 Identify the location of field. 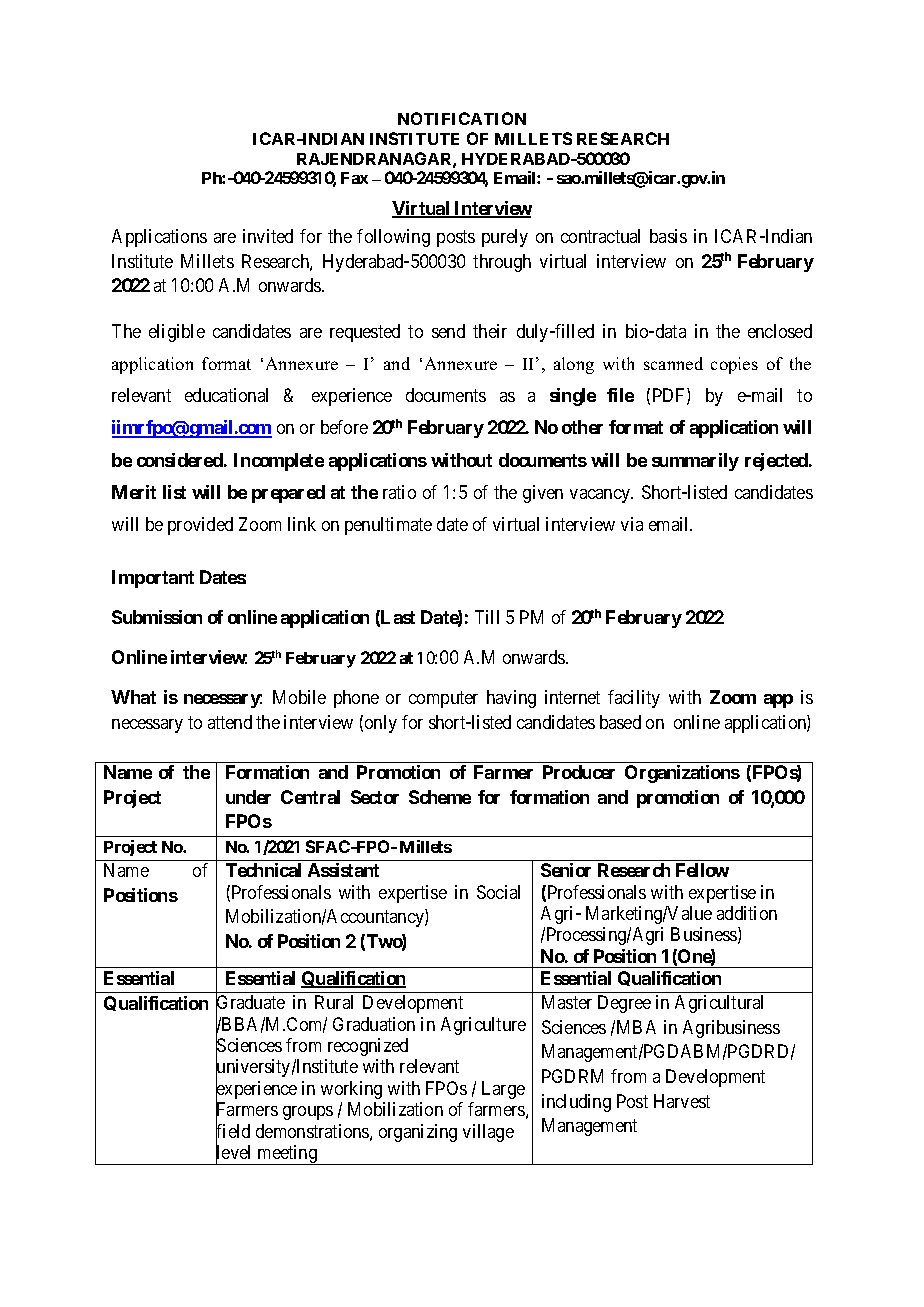
(233, 1132).
